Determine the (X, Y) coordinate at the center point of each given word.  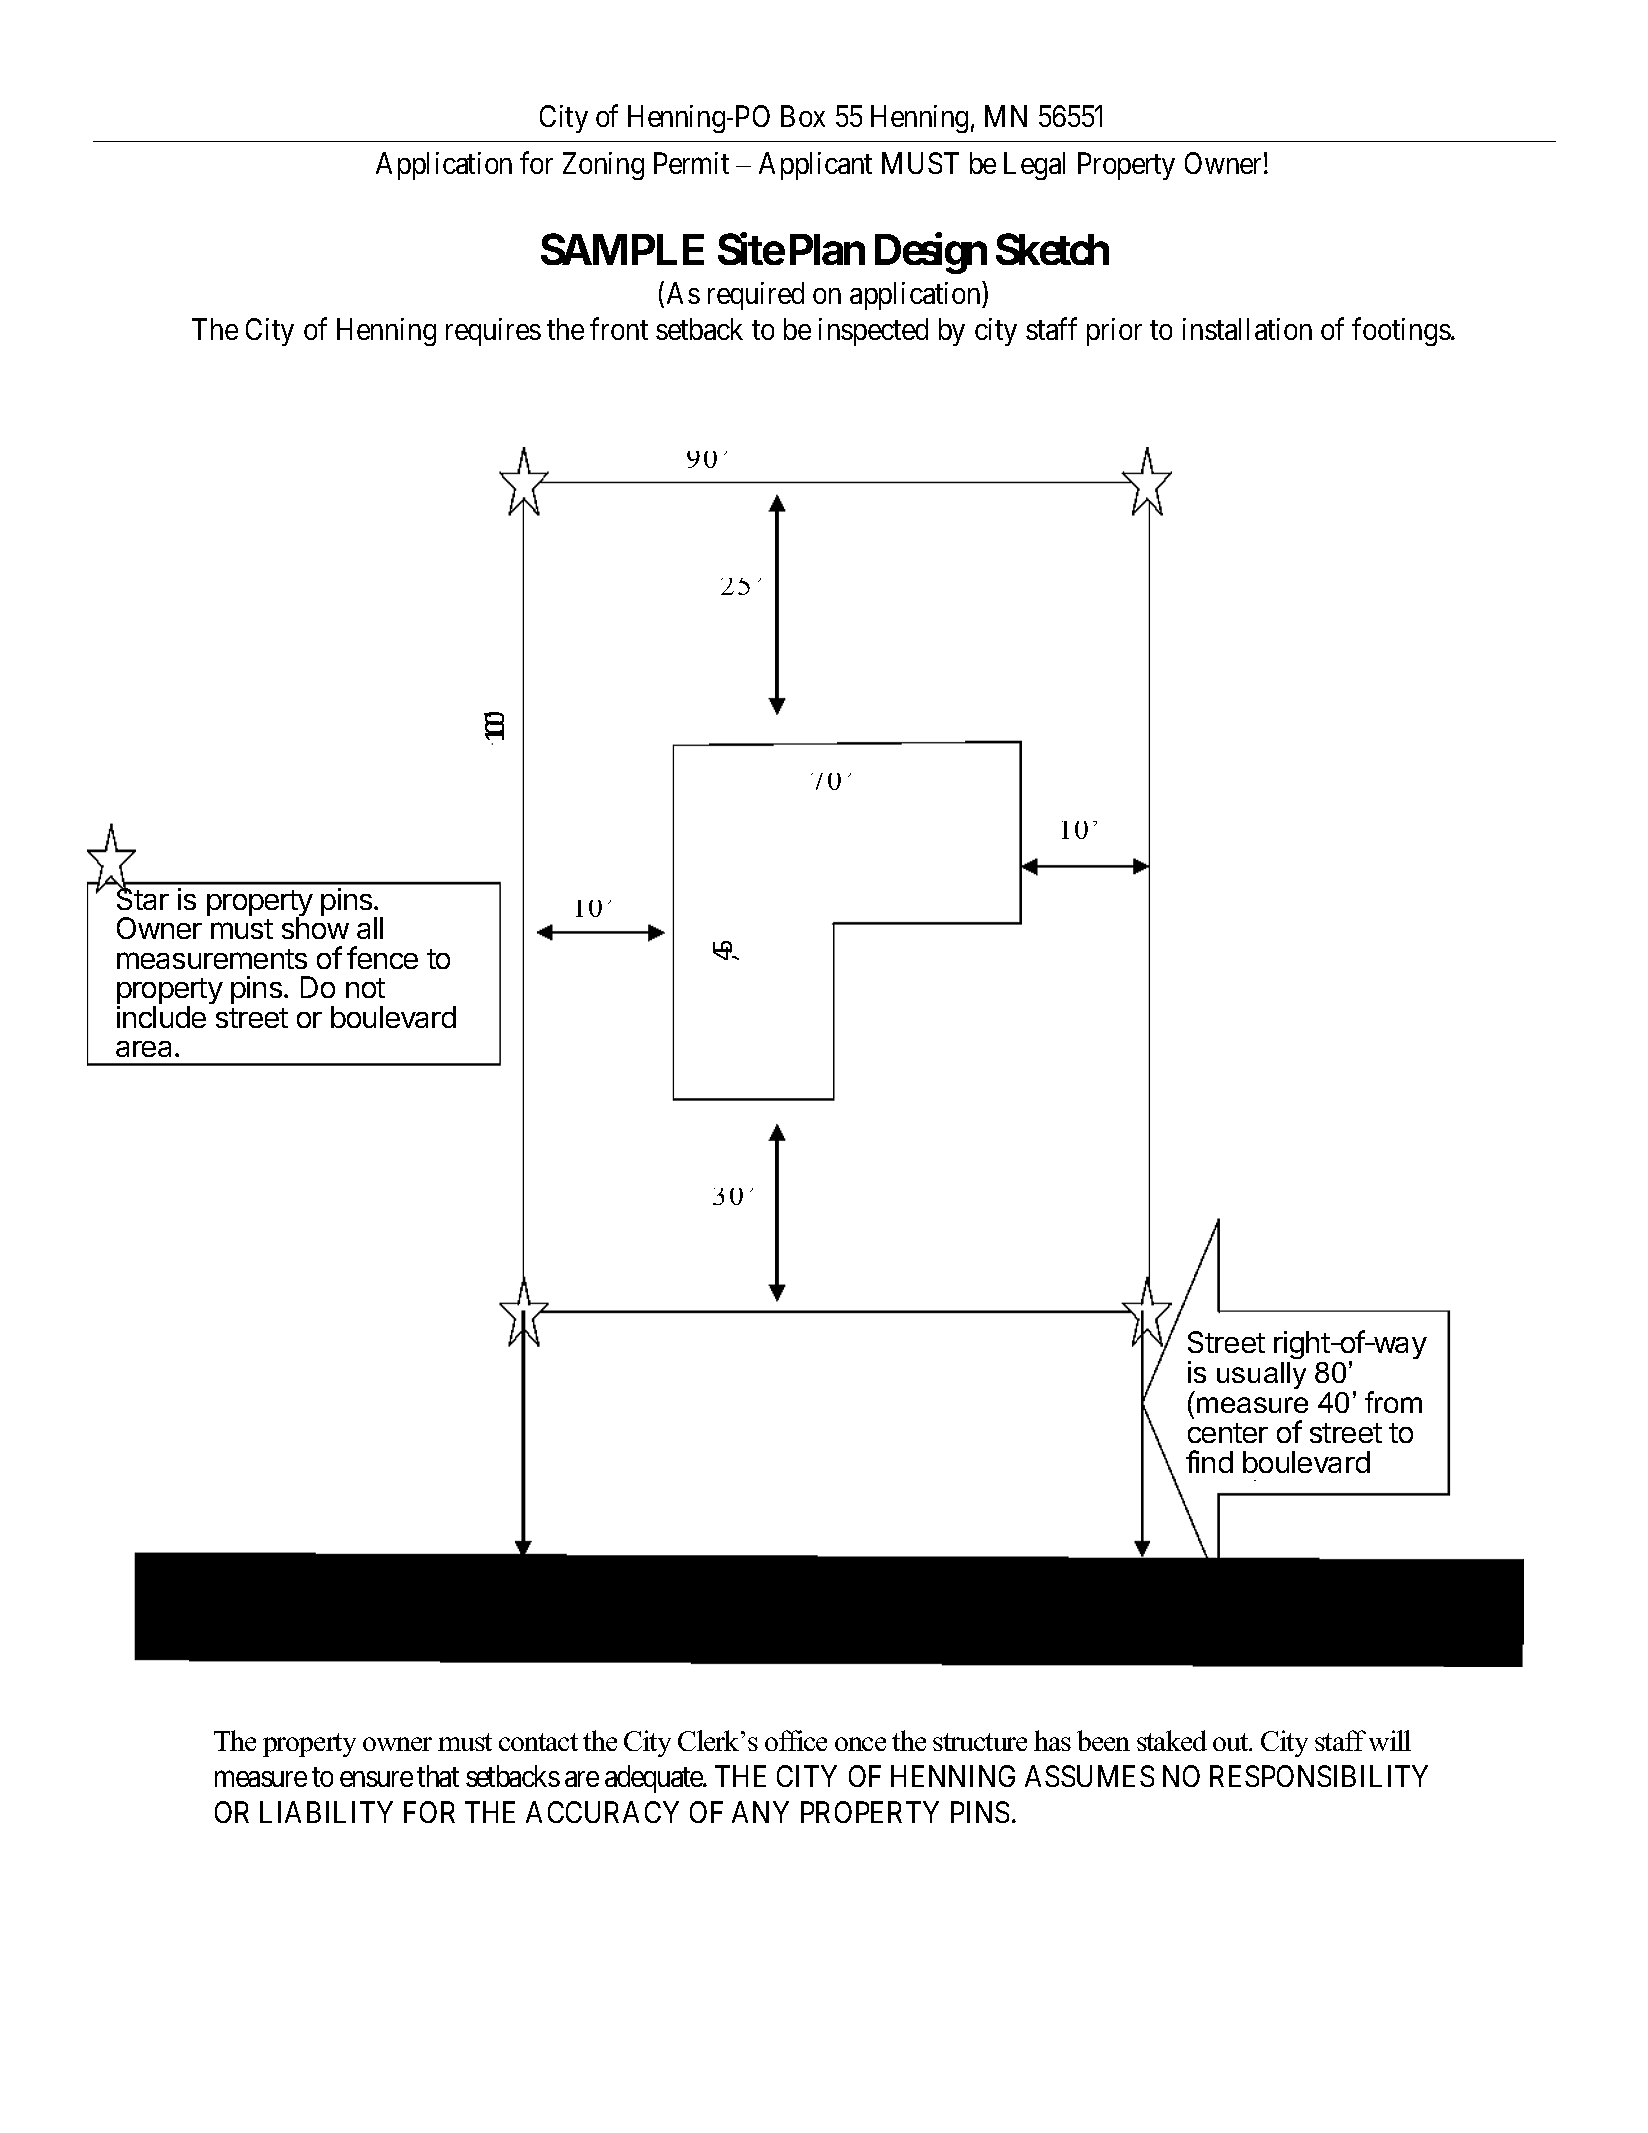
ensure (376, 1779)
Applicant (815, 166)
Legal (1034, 166)
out (1232, 1742)
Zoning (603, 166)
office (796, 1740)
